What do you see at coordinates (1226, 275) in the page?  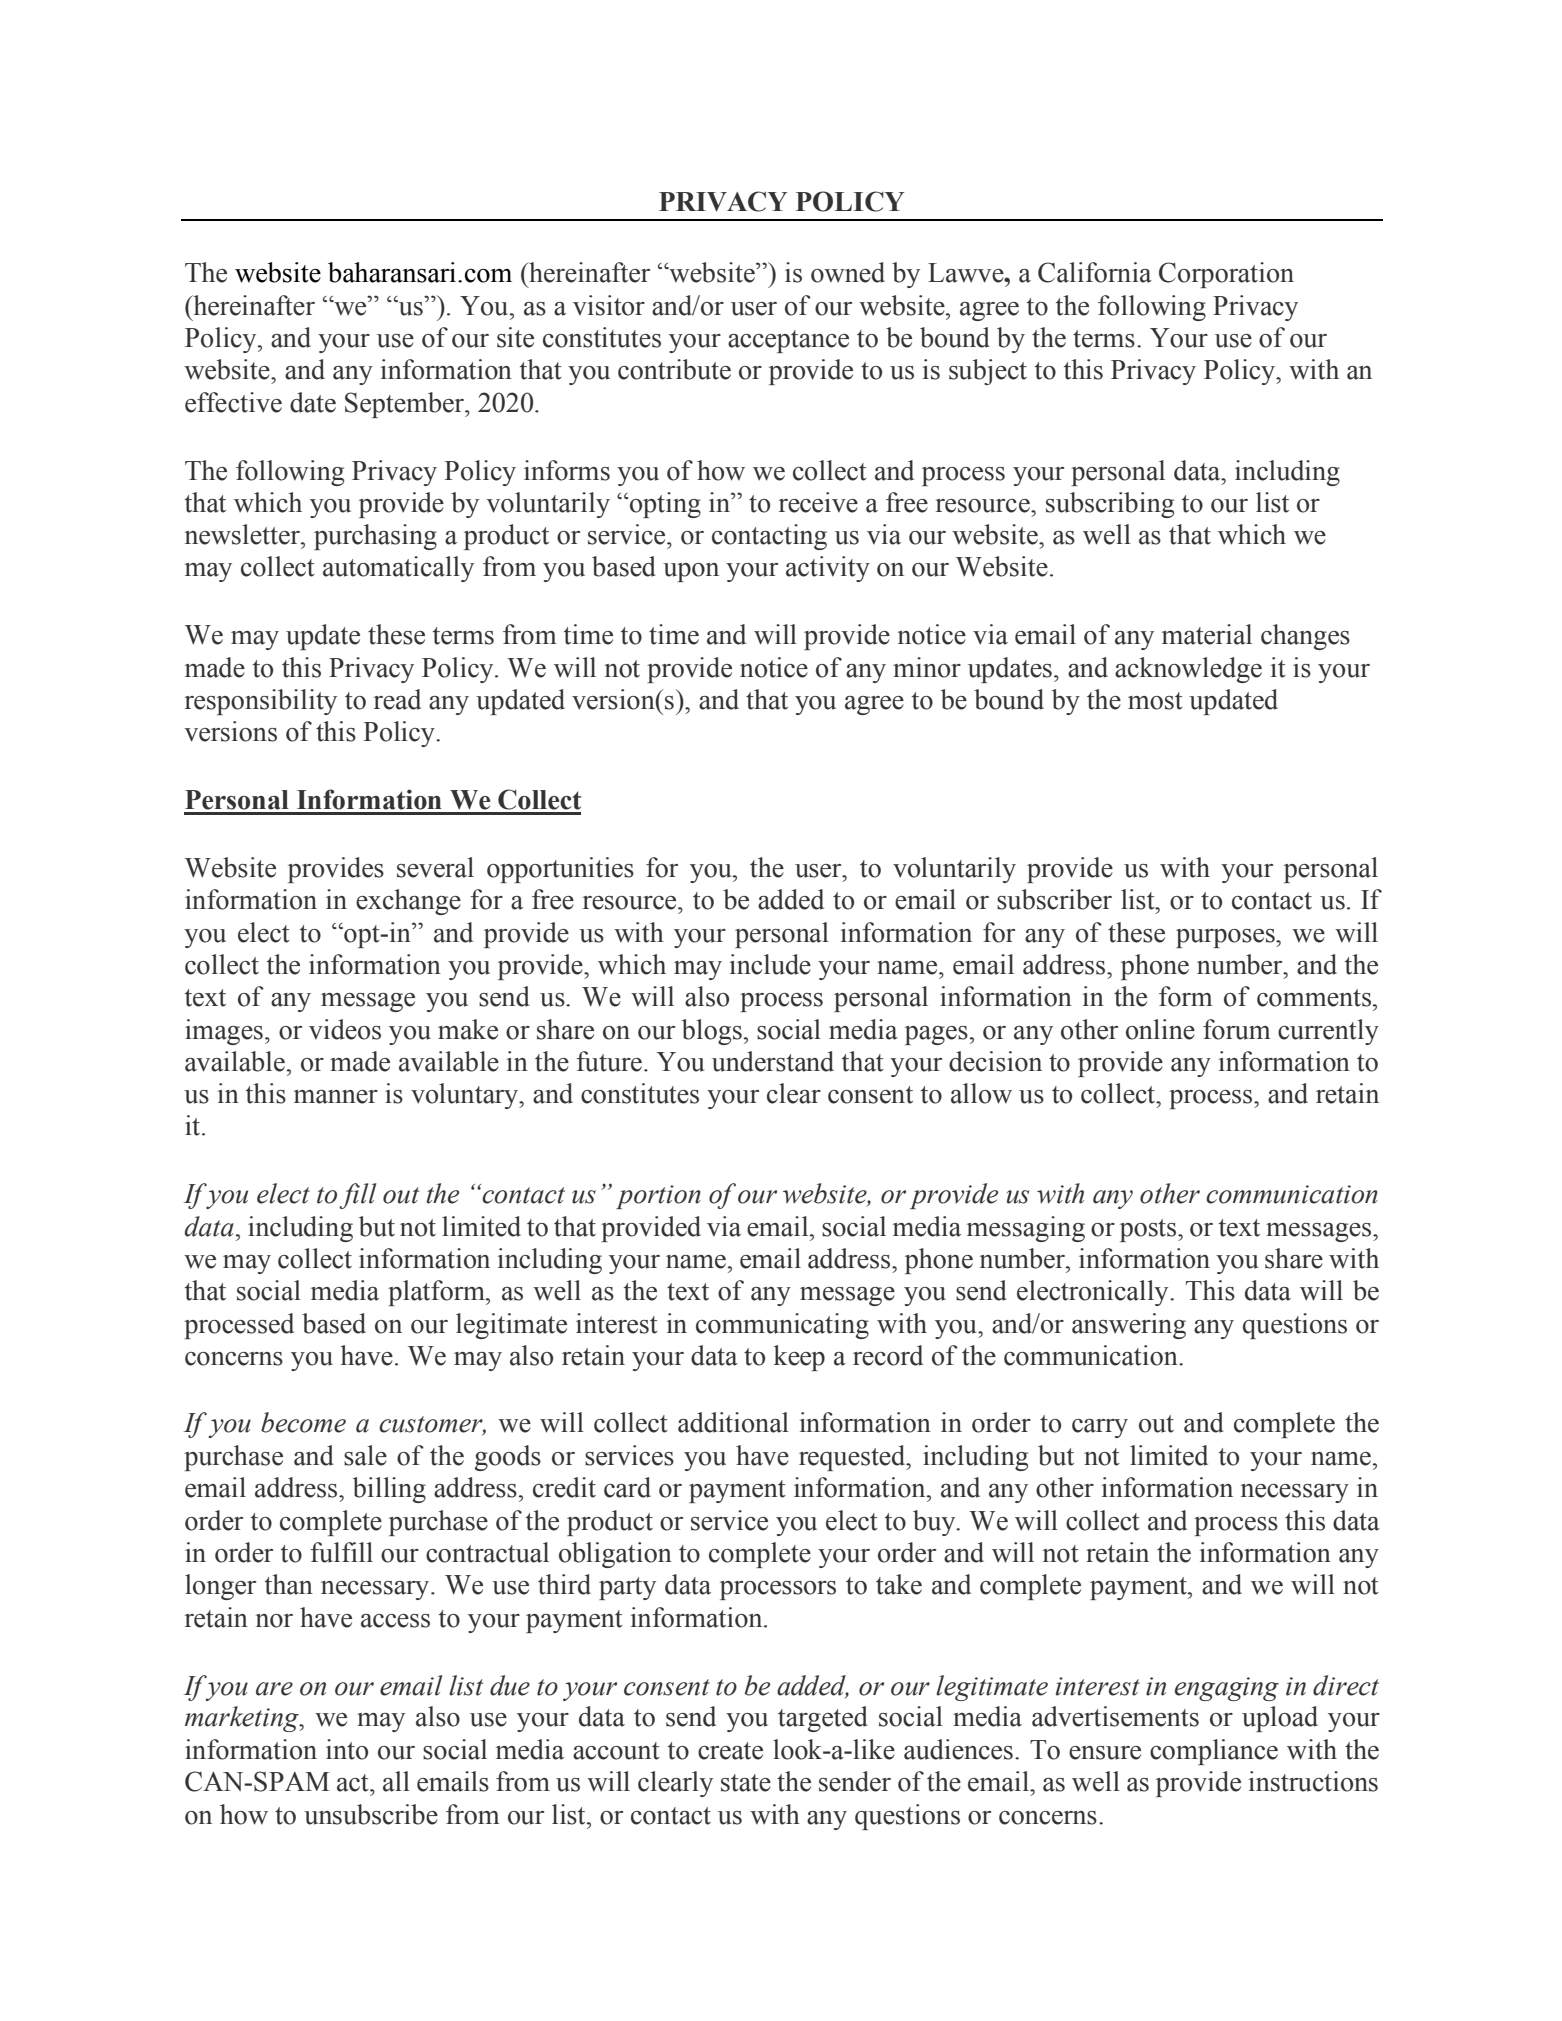 I see `Corporation` at bounding box center [1226, 275].
